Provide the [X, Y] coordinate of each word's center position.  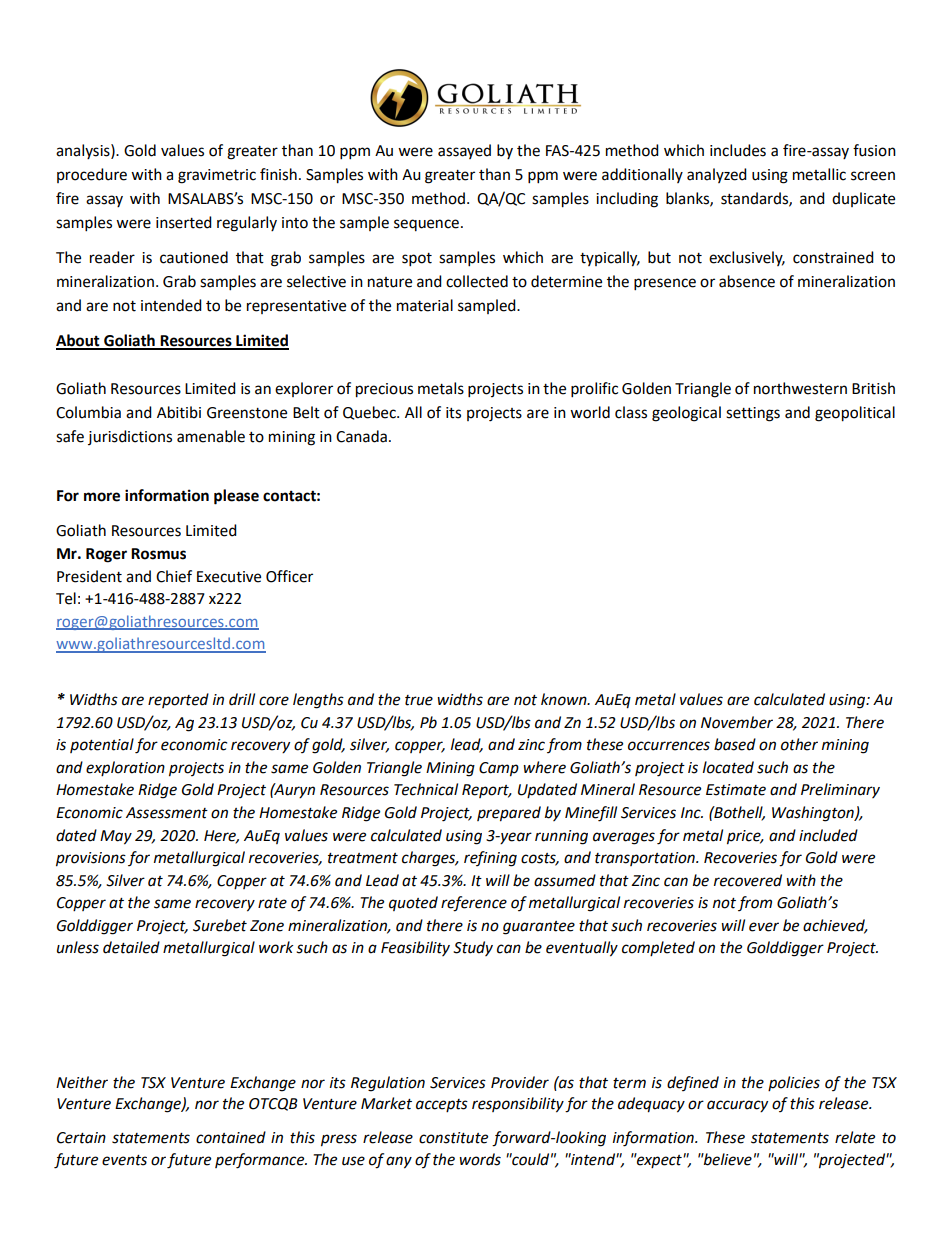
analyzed [717, 175]
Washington [814, 814]
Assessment [167, 813]
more [102, 497]
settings [753, 414]
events [124, 1160]
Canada [361, 436]
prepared [509, 814]
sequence [426, 225]
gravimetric [217, 176]
